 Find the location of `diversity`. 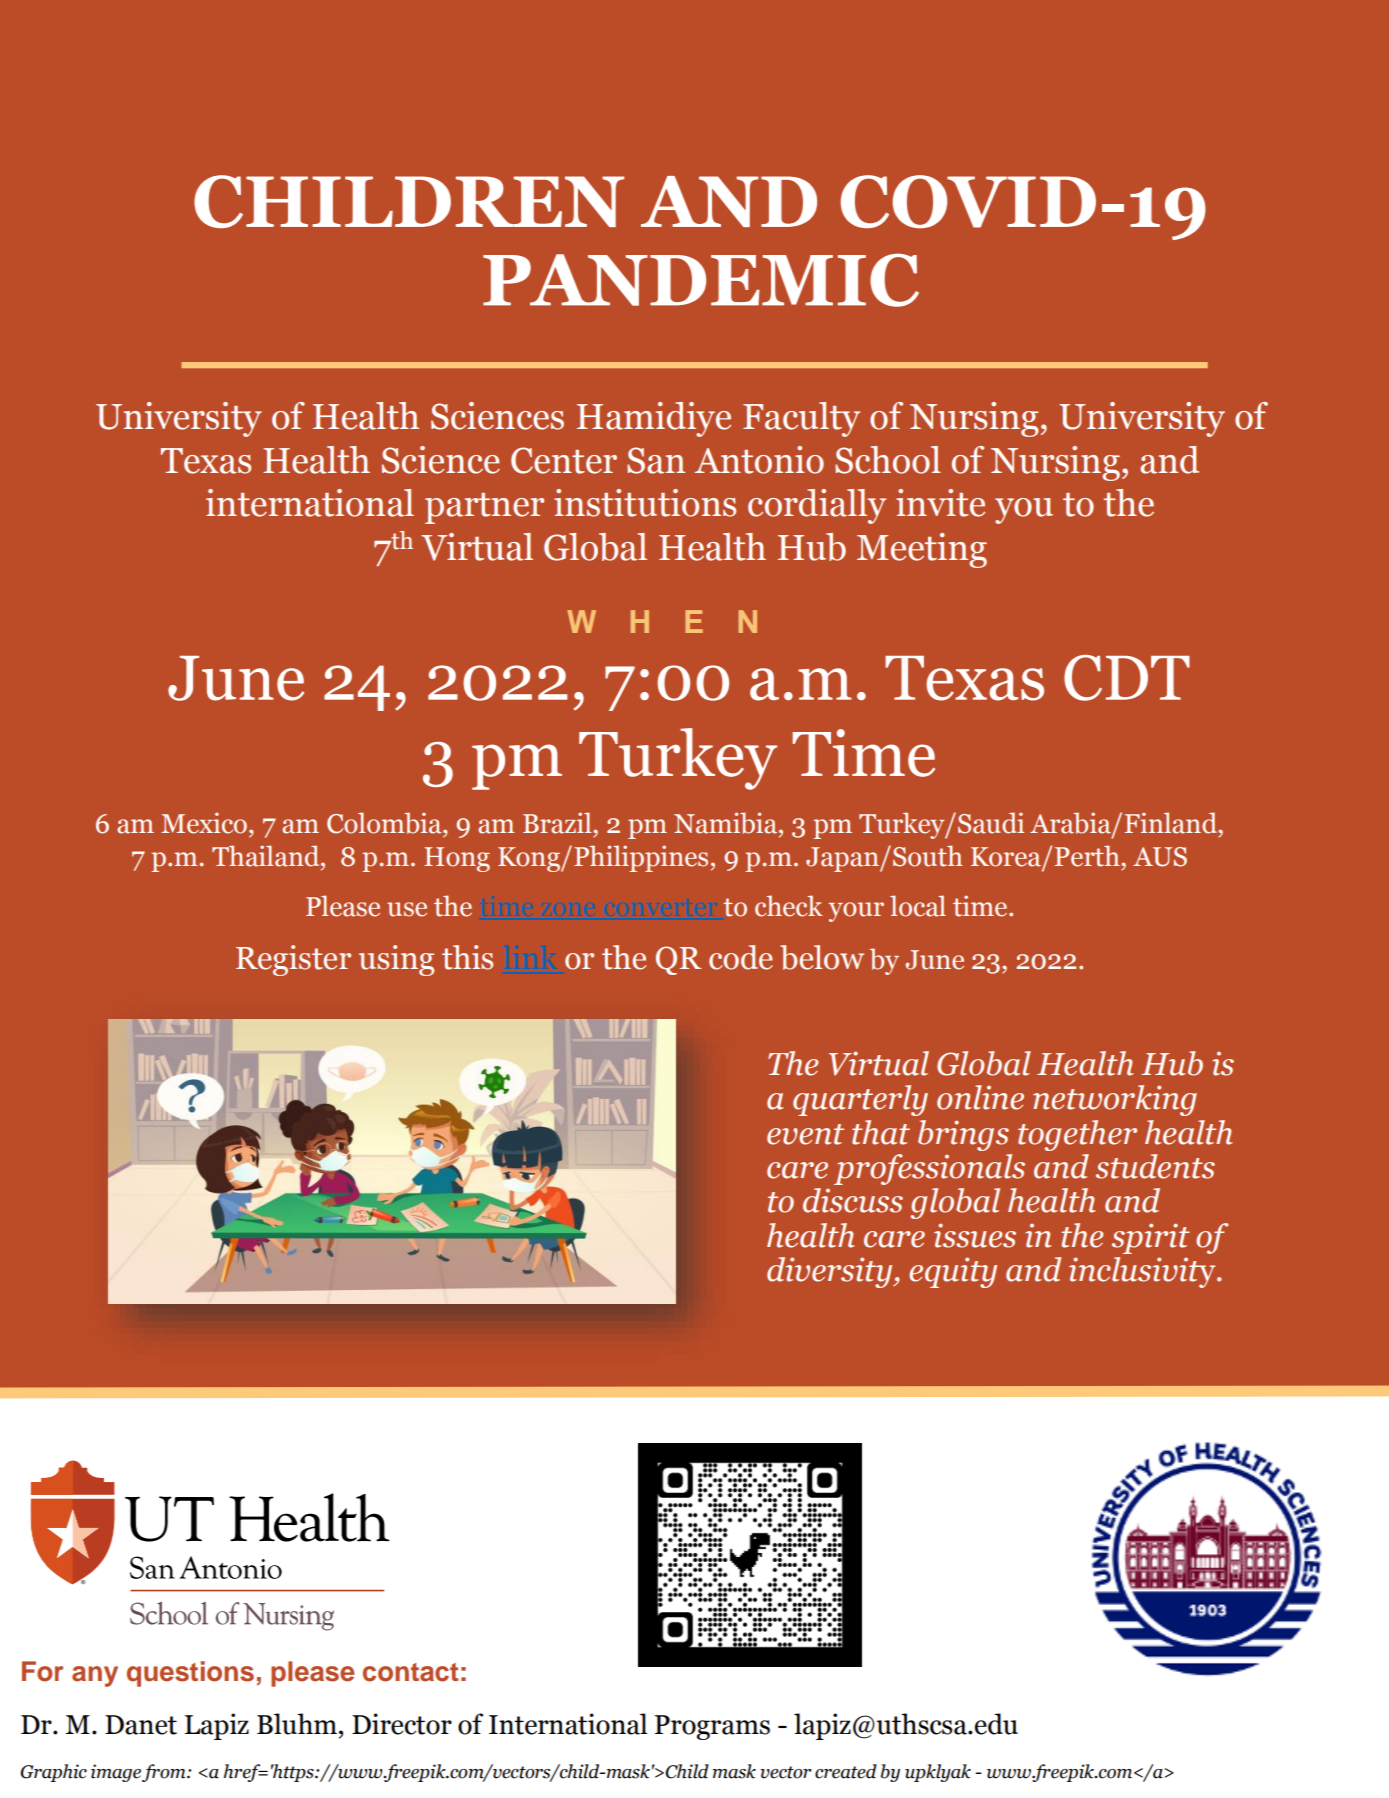

diversity is located at coordinates (831, 1272).
